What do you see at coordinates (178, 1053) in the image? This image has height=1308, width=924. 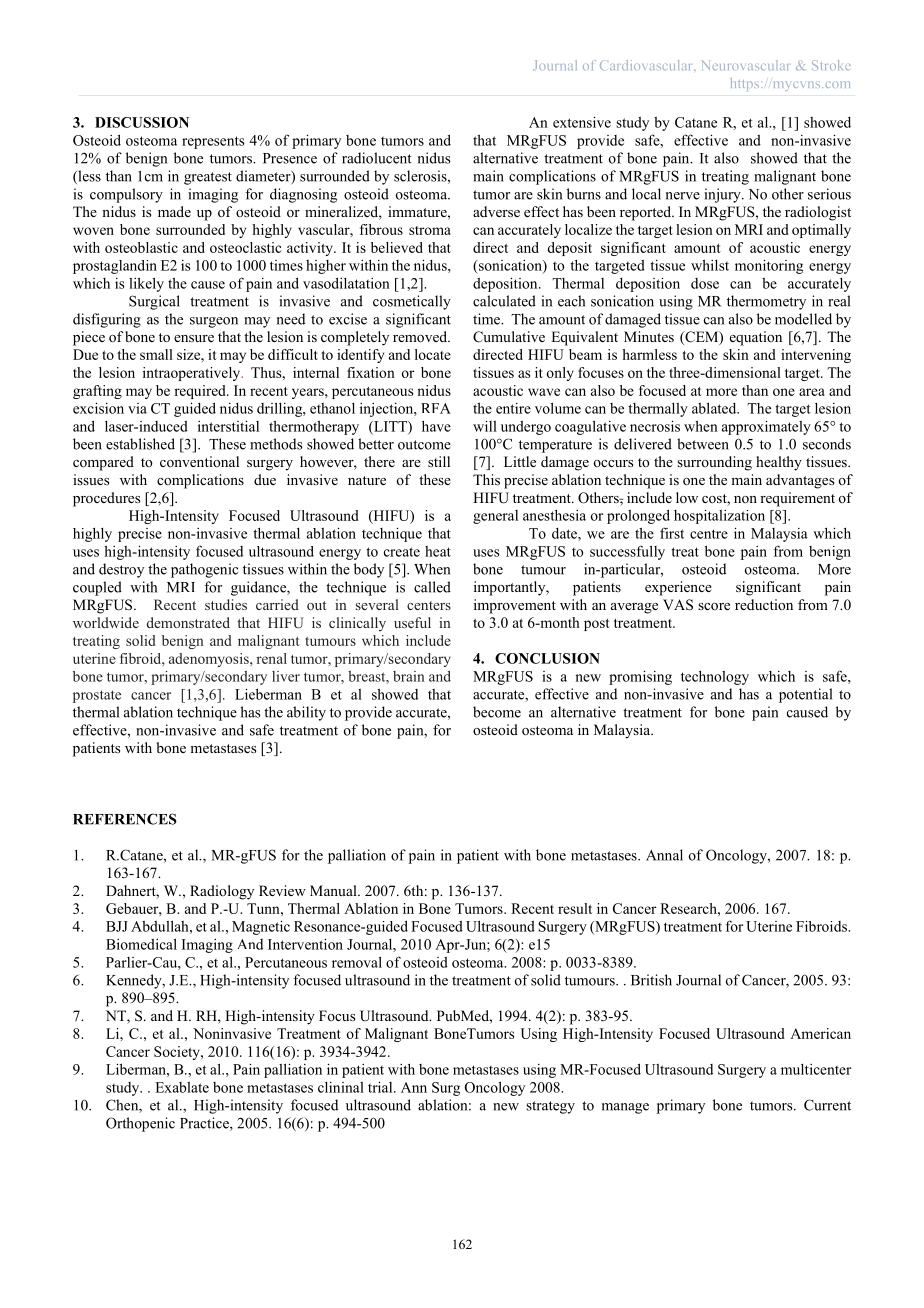 I see `Society` at bounding box center [178, 1053].
